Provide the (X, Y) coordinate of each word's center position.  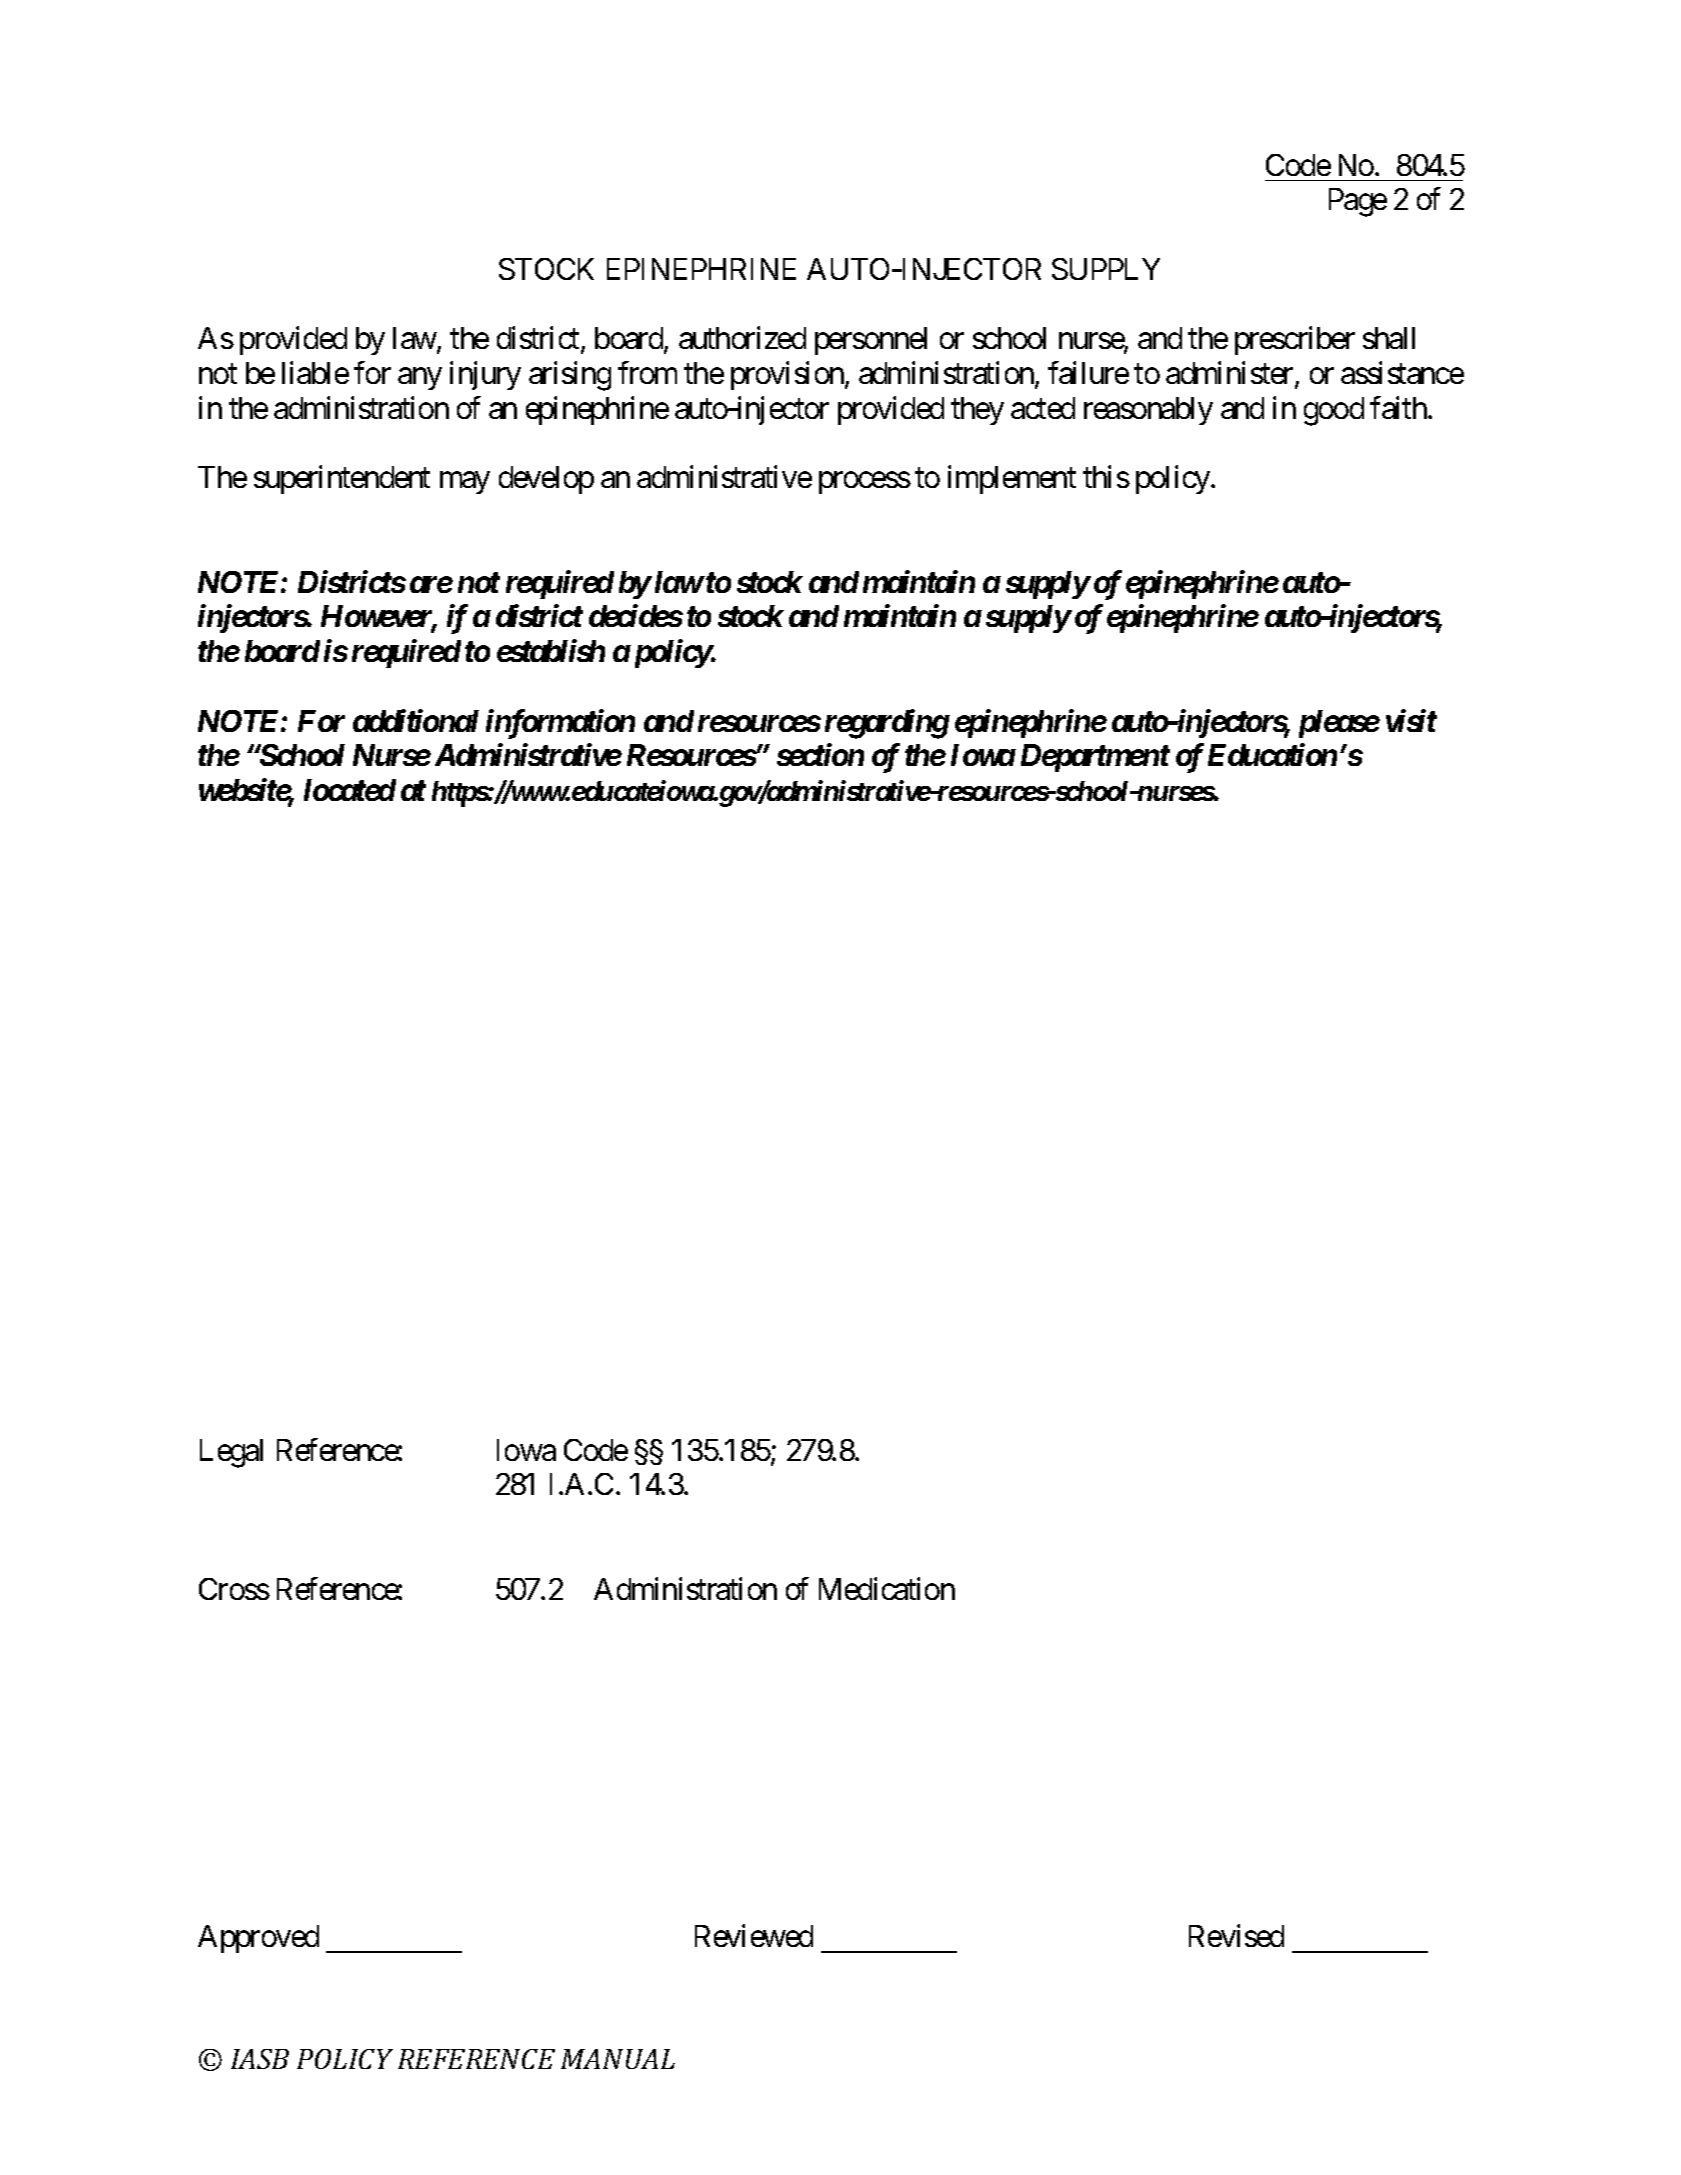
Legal (231, 1453)
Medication (887, 1588)
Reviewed (754, 1936)
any (420, 379)
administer (1229, 372)
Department (1095, 758)
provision (787, 375)
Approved (258, 1939)
